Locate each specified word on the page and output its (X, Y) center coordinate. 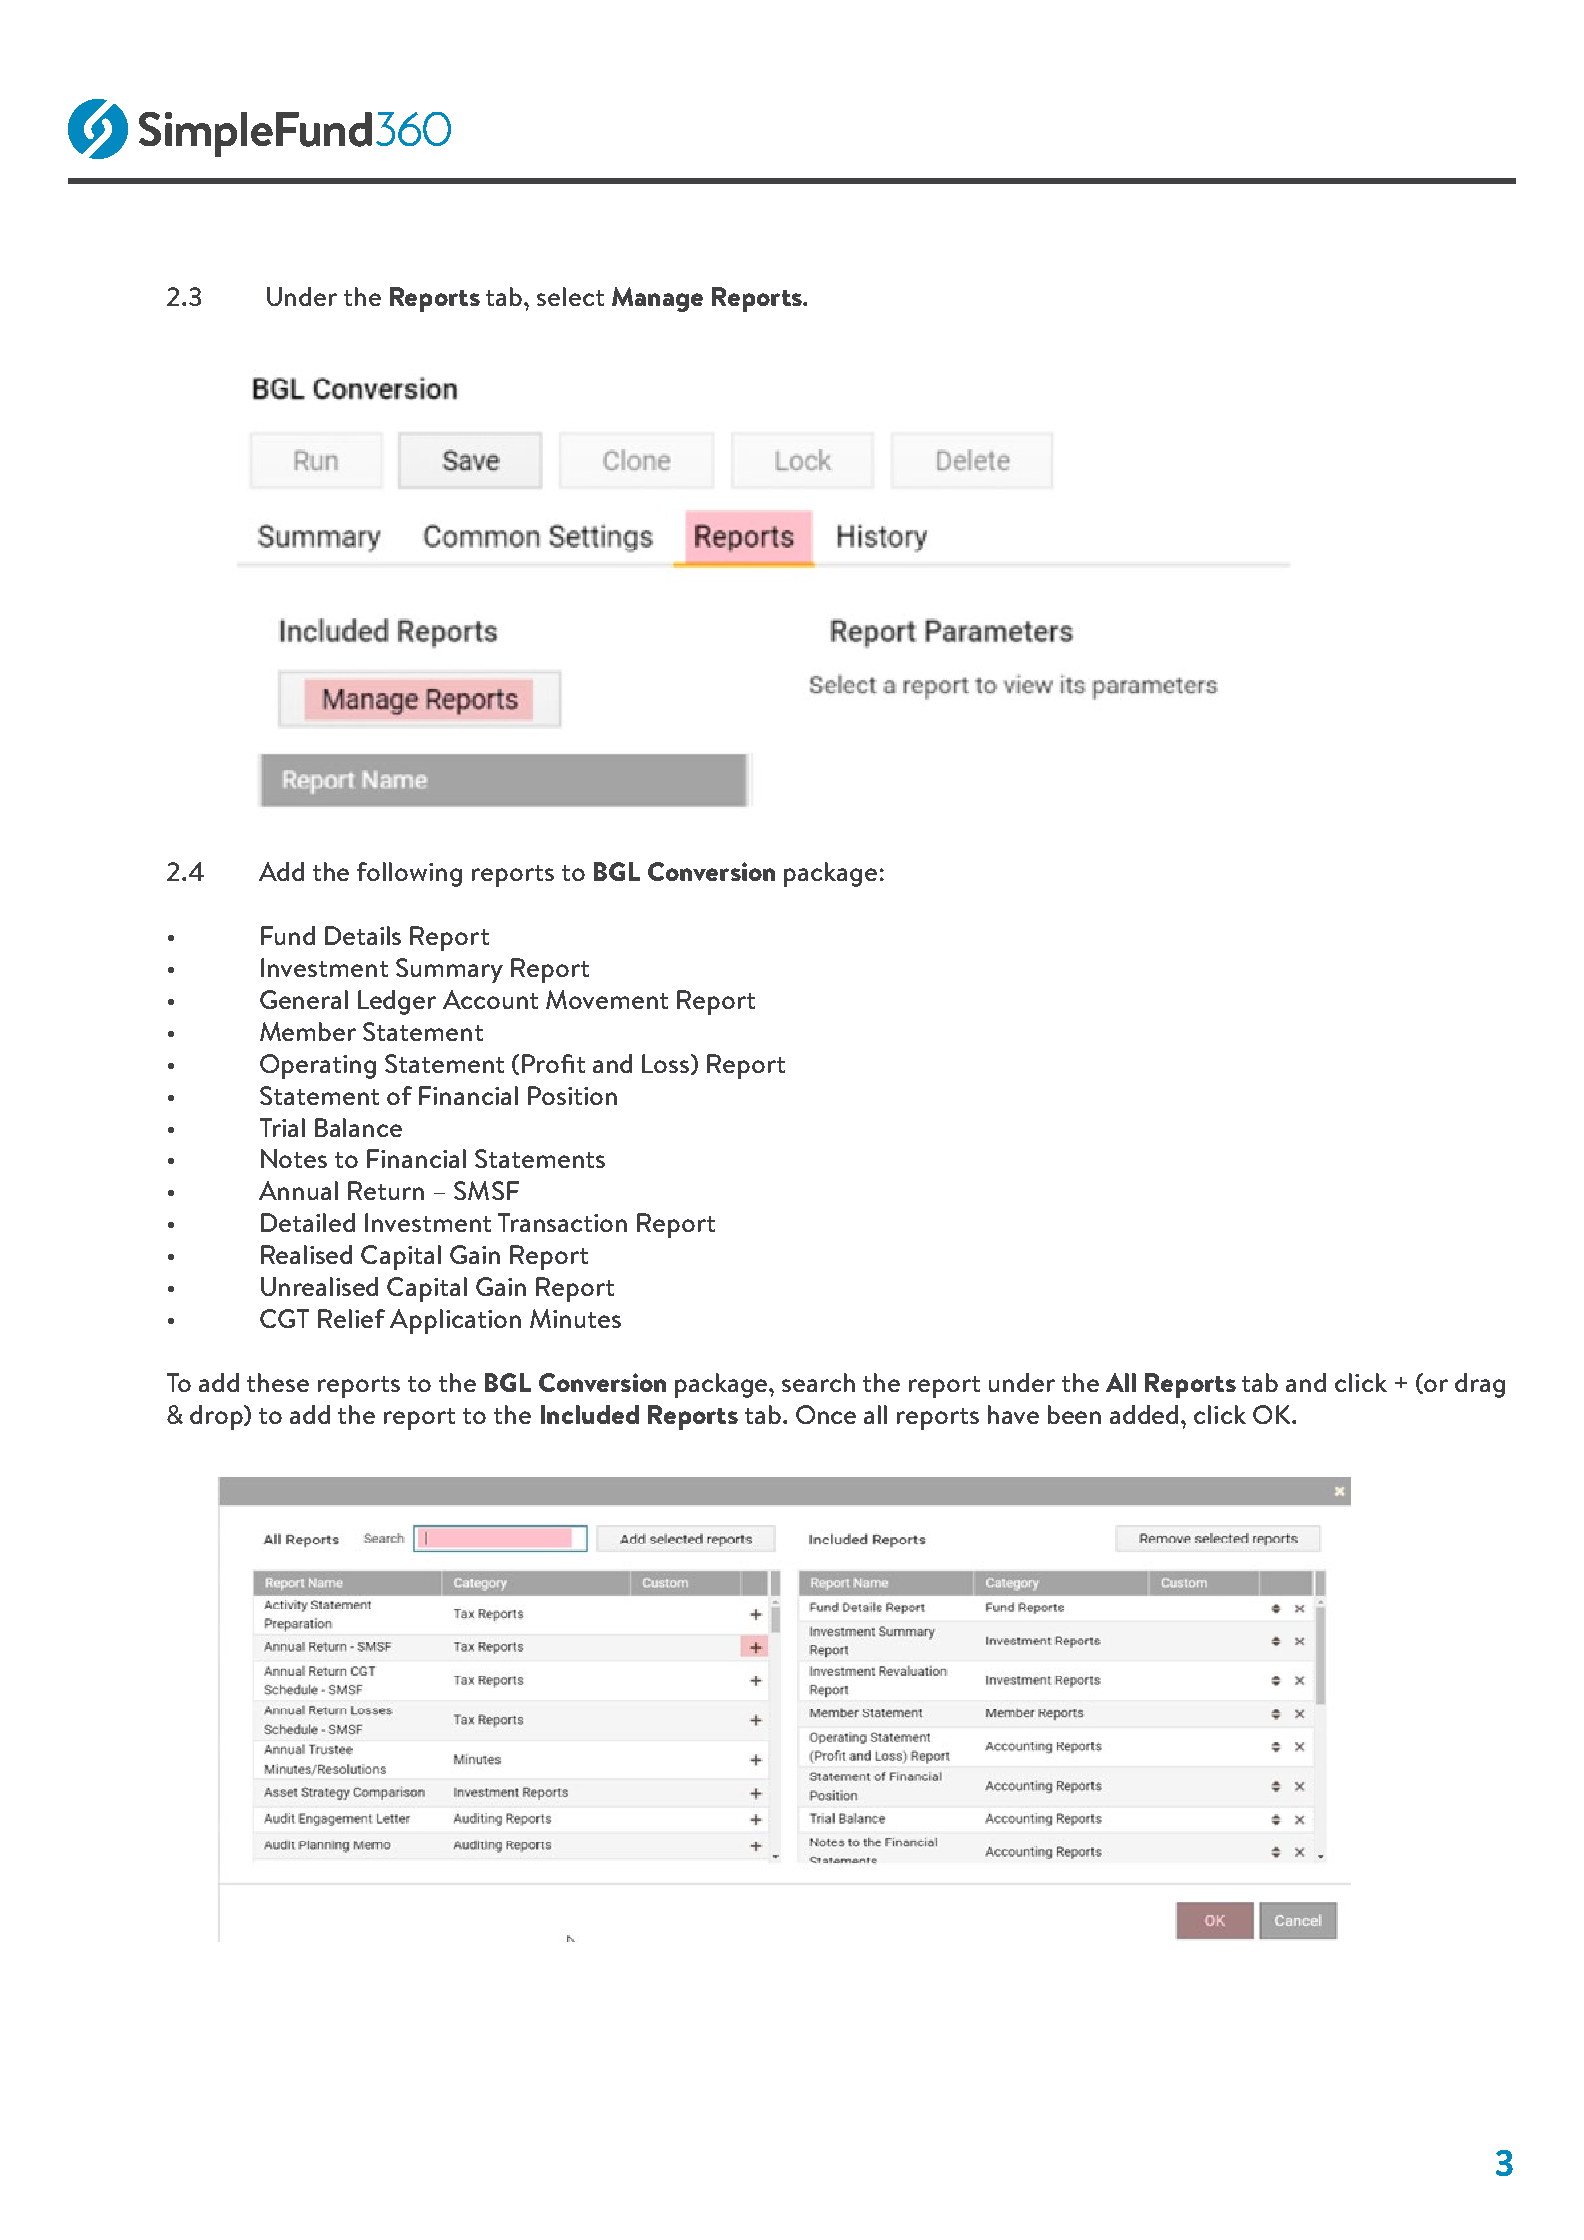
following (409, 874)
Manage (657, 299)
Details (363, 935)
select (570, 296)
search (818, 1382)
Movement (607, 999)
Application (455, 1321)
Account (490, 999)
